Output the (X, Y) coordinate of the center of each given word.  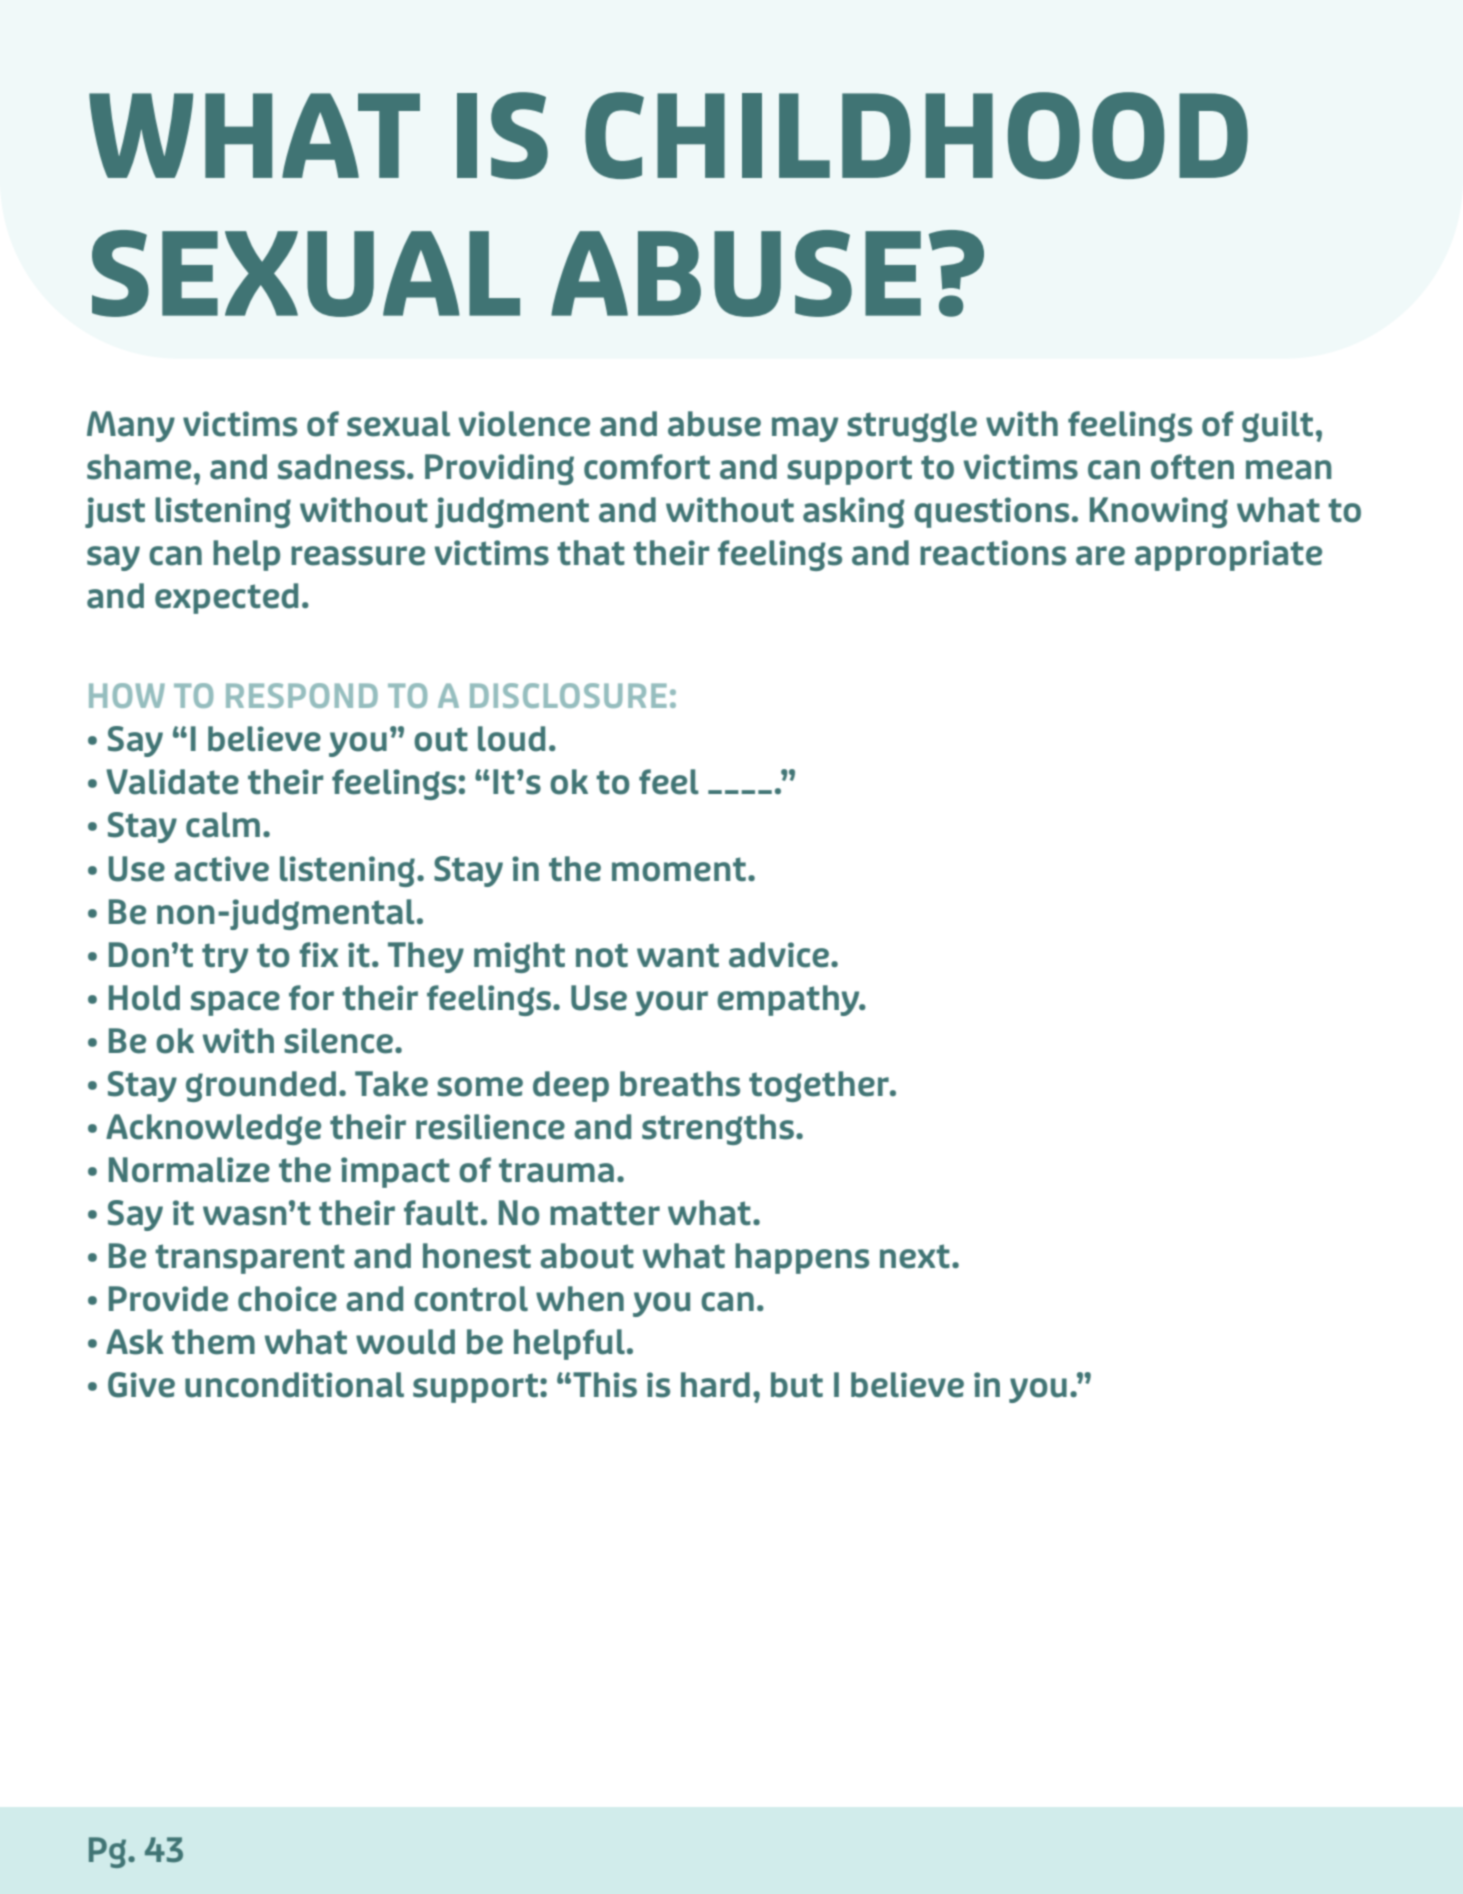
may (805, 429)
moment (679, 869)
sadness (341, 467)
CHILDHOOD (916, 135)
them (213, 1342)
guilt (1277, 426)
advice (779, 955)
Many (131, 426)
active (221, 869)
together (820, 1086)
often (1192, 467)
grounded (261, 1086)
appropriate (1228, 555)
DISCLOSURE (568, 695)
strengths (718, 1129)
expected (226, 598)
